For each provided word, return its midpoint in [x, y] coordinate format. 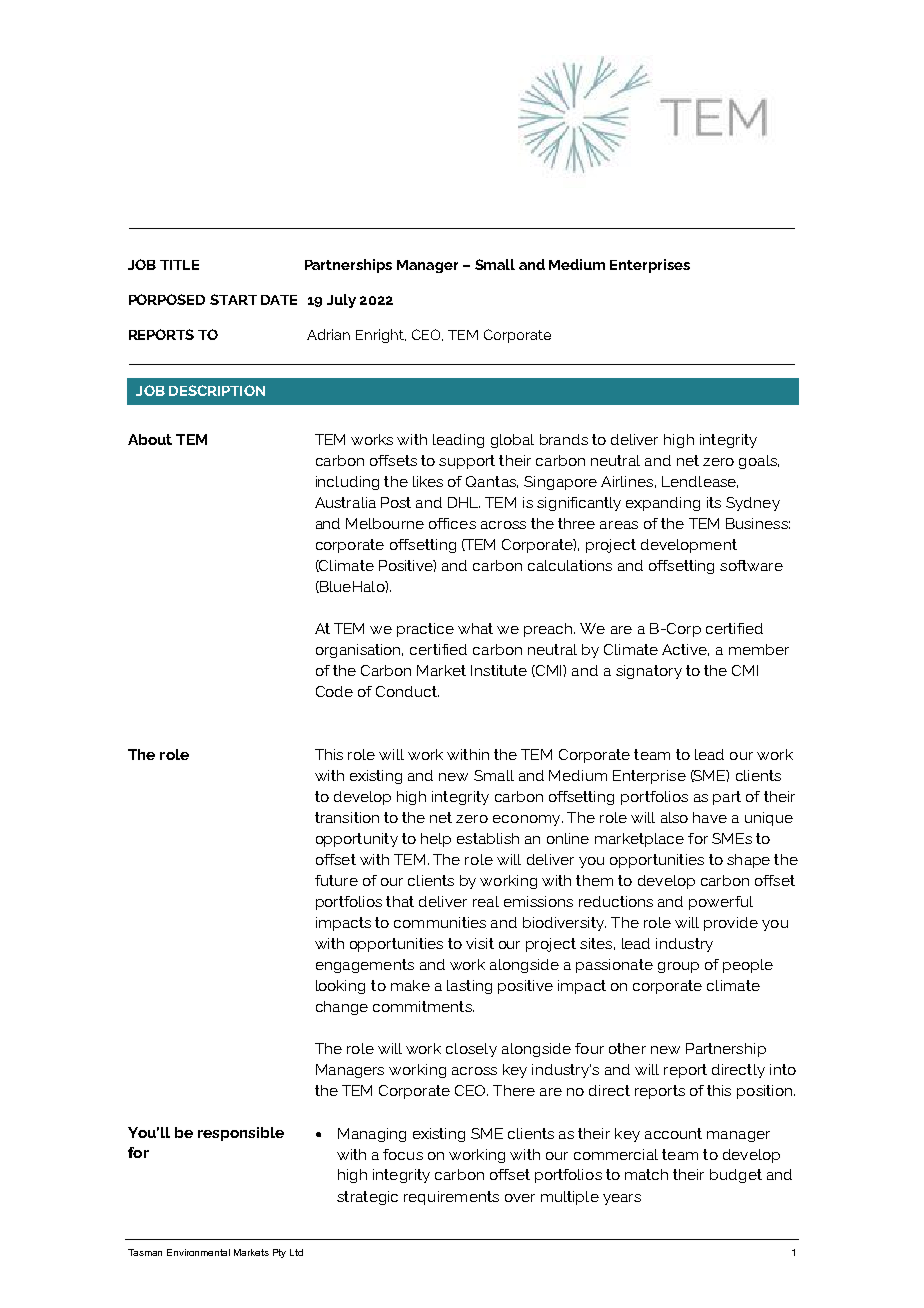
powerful [721, 903]
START [233, 299]
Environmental [198, 1252]
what [475, 628]
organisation [359, 651]
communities [440, 922]
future [336, 880]
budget [736, 1176]
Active [685, 650]
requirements [451, 1198]
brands [564, 439]
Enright [381, 336]
